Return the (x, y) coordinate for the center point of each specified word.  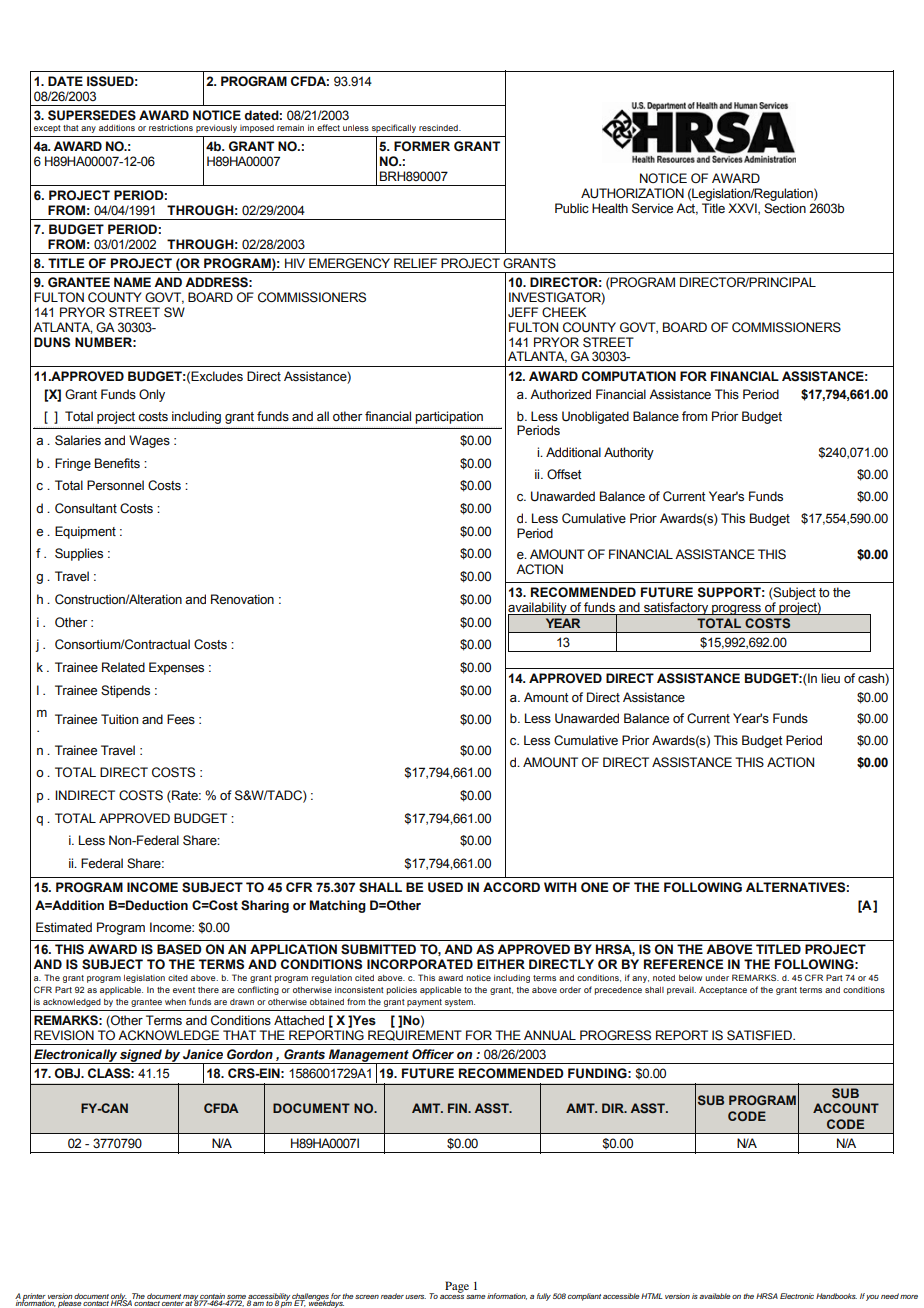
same (476, 1297)
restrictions (171, 128)
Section (785, 208)
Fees (181, 719)
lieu (830, 678)
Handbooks (836, 1296)
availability (538, 609)
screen (367, 1297)
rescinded (439, 128)
